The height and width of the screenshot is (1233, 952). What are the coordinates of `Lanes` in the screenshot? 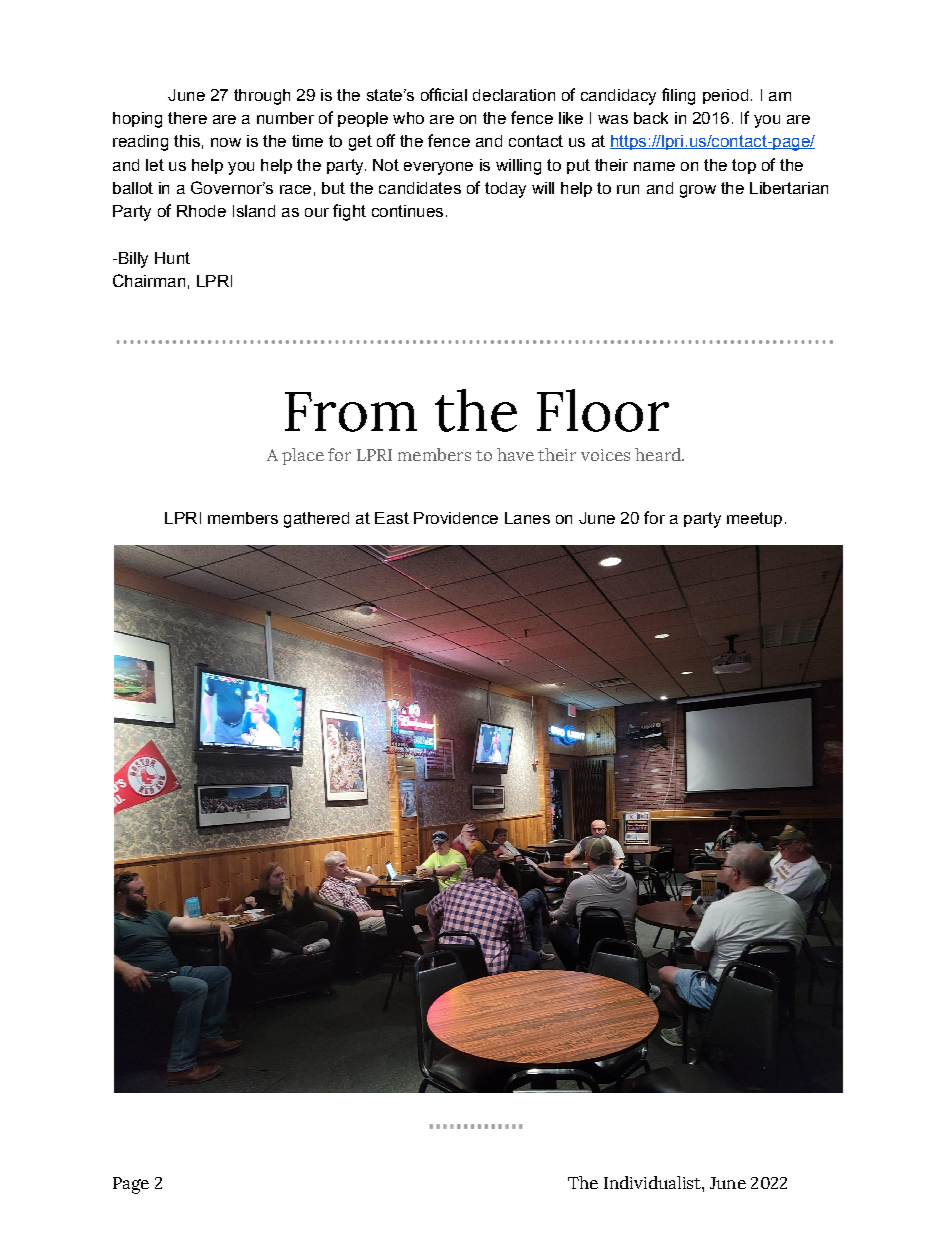 It's located at (527, 518).
